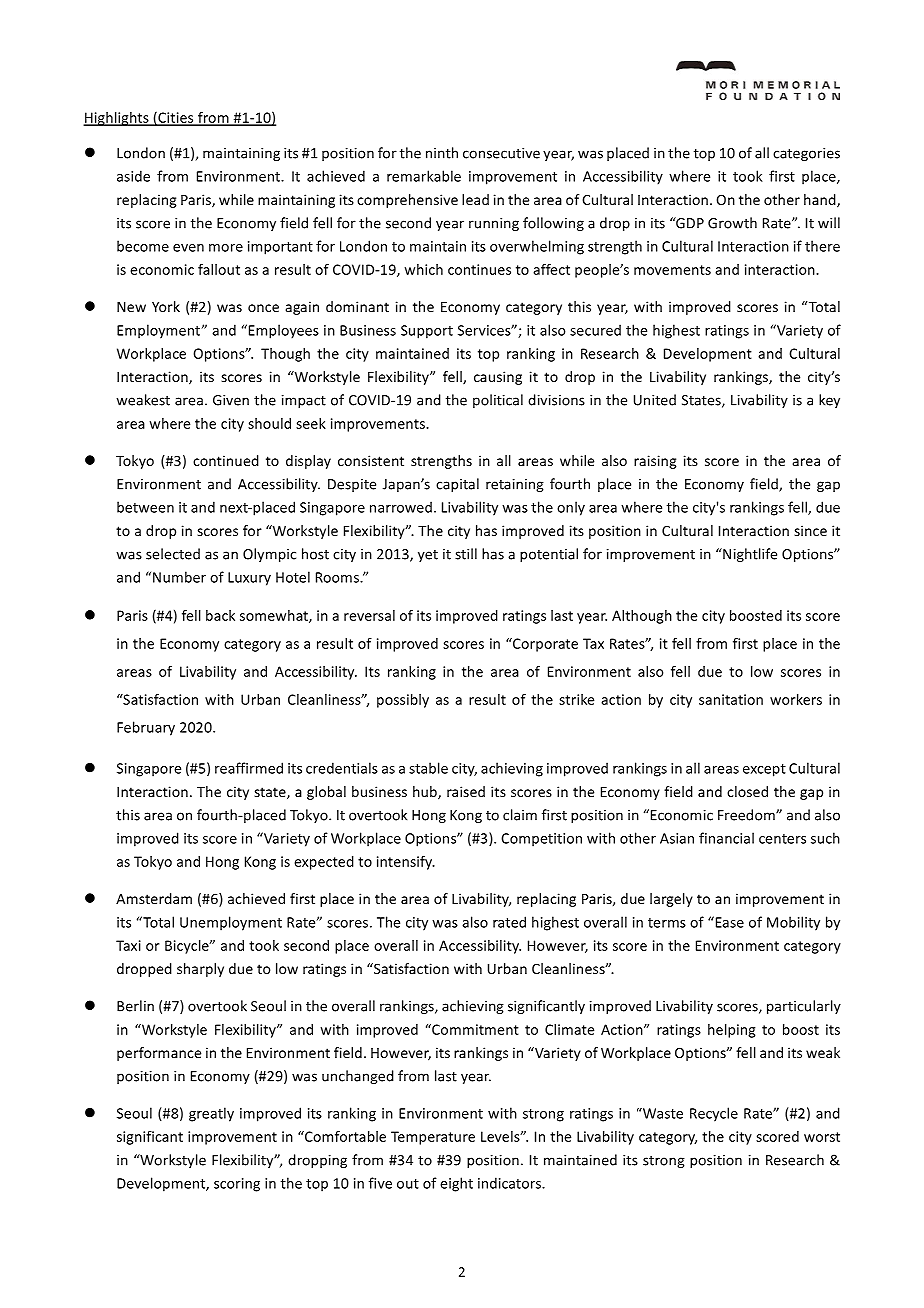  What do you see at coordinates (231, 400) in the document?
I see `Given` at bounding box center [231, 400].
